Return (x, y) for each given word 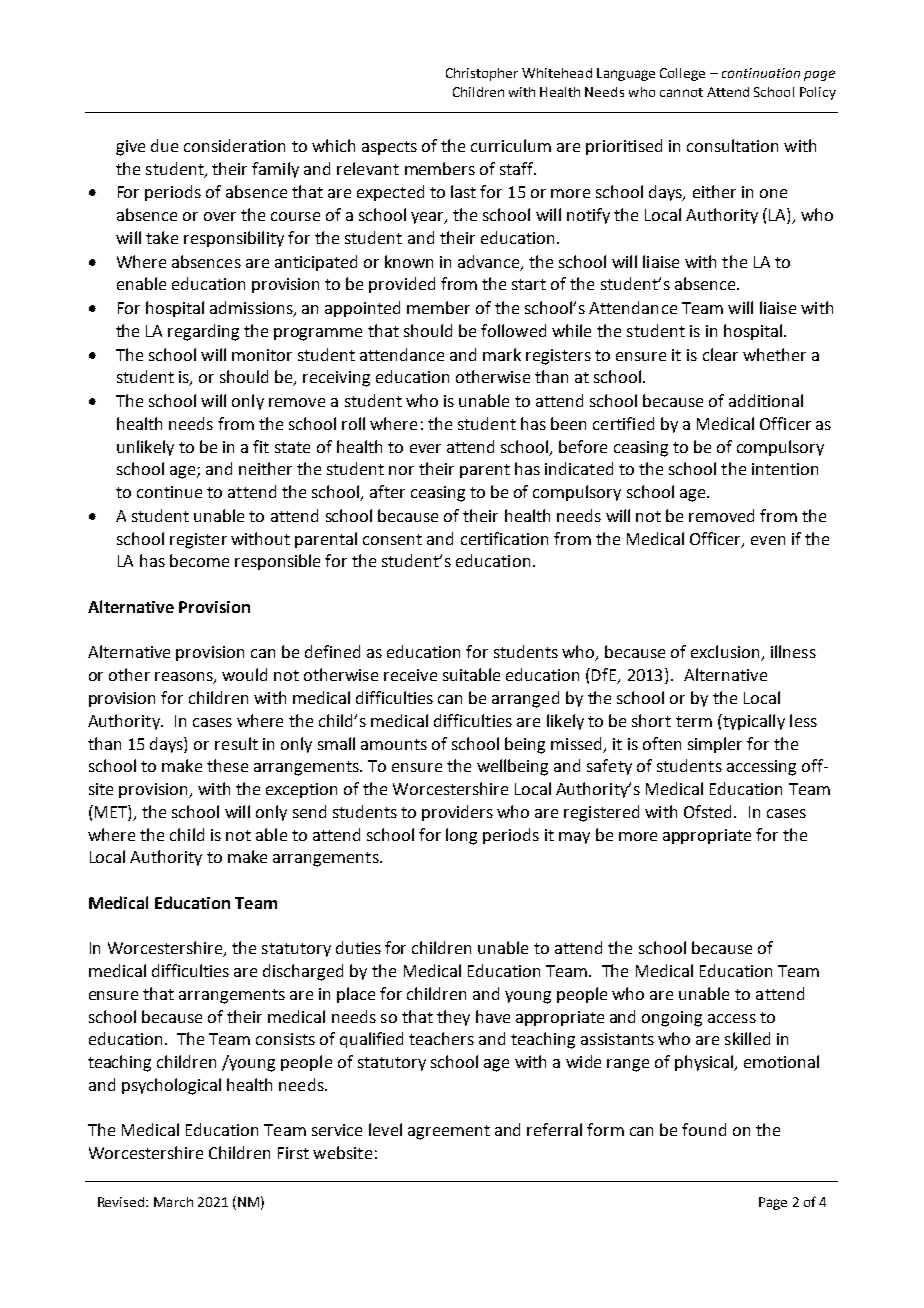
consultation (732, 145)
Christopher (482, 74)
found (704, 1129)
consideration (234, 145)
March (173, 1202)
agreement (449, 1132)
